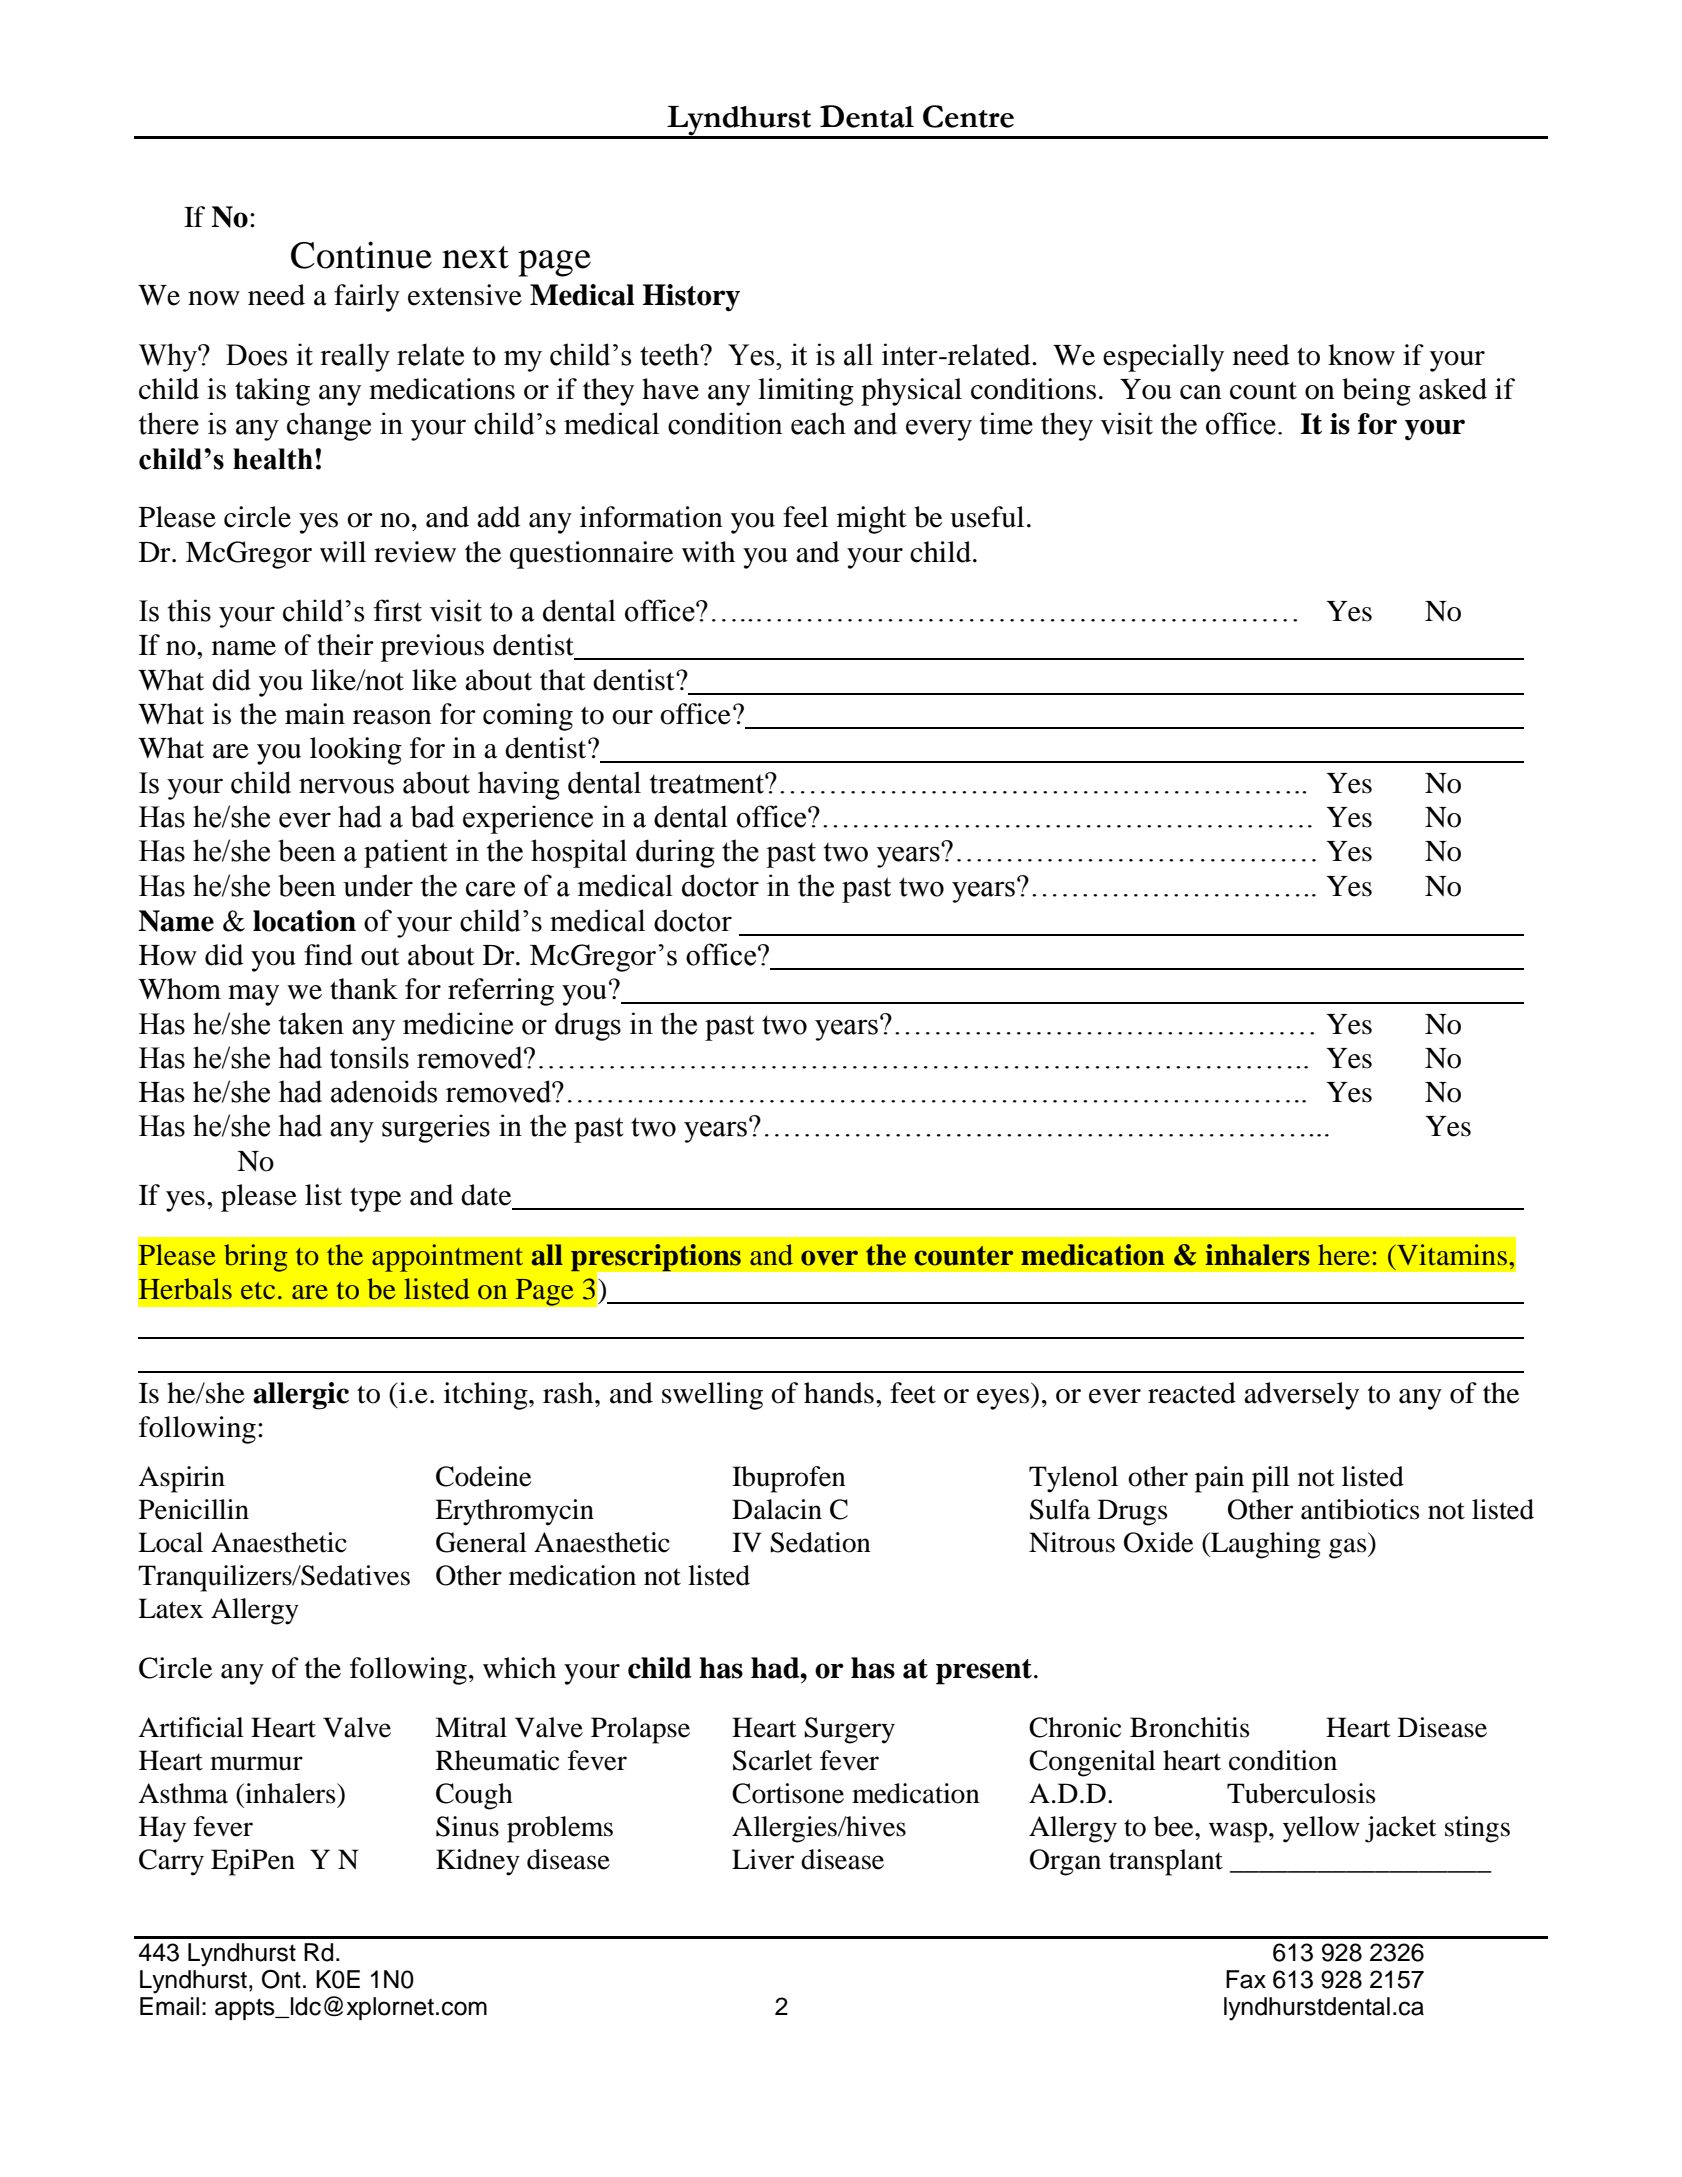 The image size is (1682, 2177). I want to click on bring, so click(256, 1258).
